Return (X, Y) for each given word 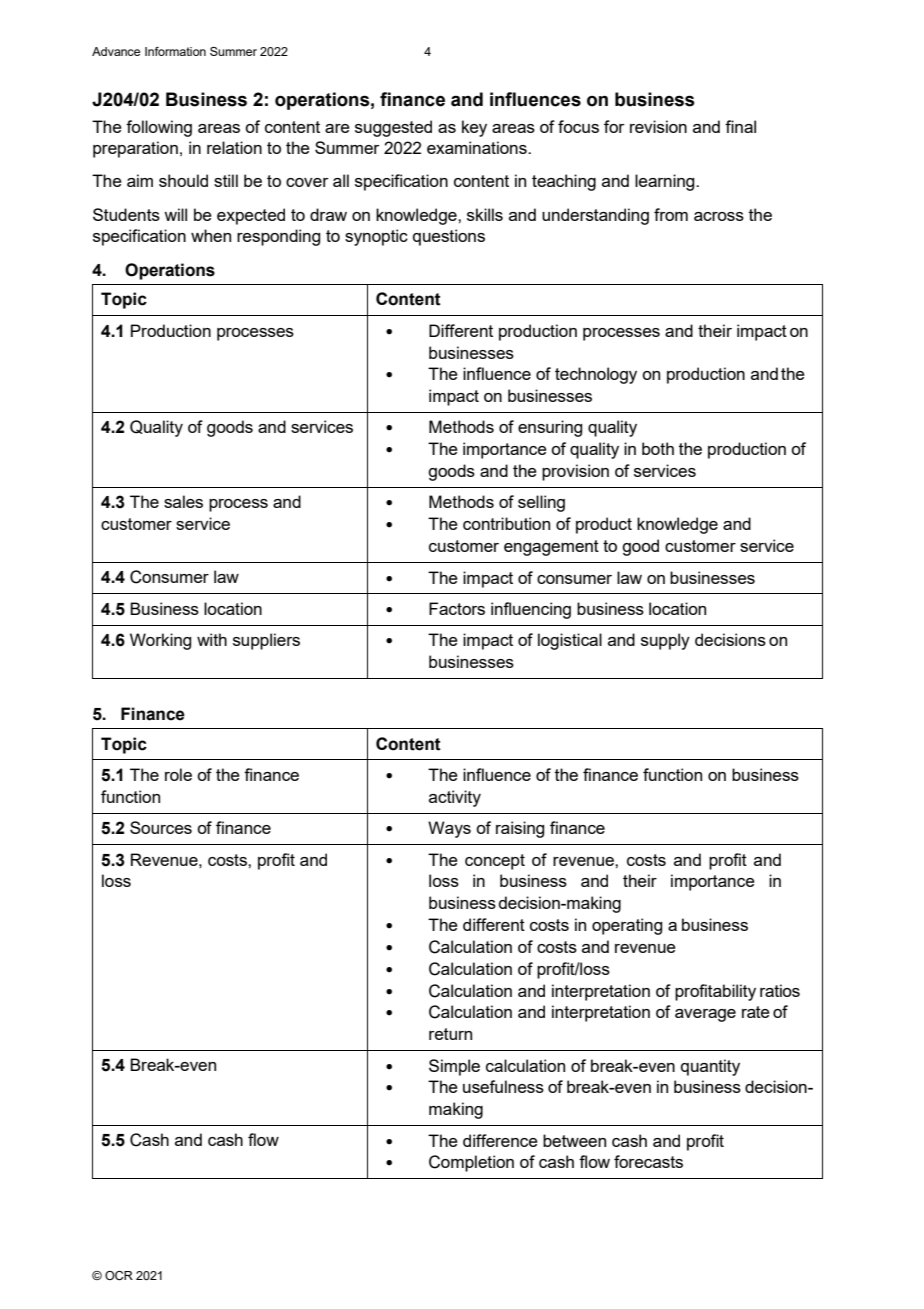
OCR (119, 1275)
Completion (471, 1163)
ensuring (550, 428)
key (474, 128)
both (658, 448)
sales (183, 501)
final (740, 126)
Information (175, 51)
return (450, 1034)
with (212, 639)
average (705, 1015)
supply (665, 641)
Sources (161, 827)
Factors (457, 608)
